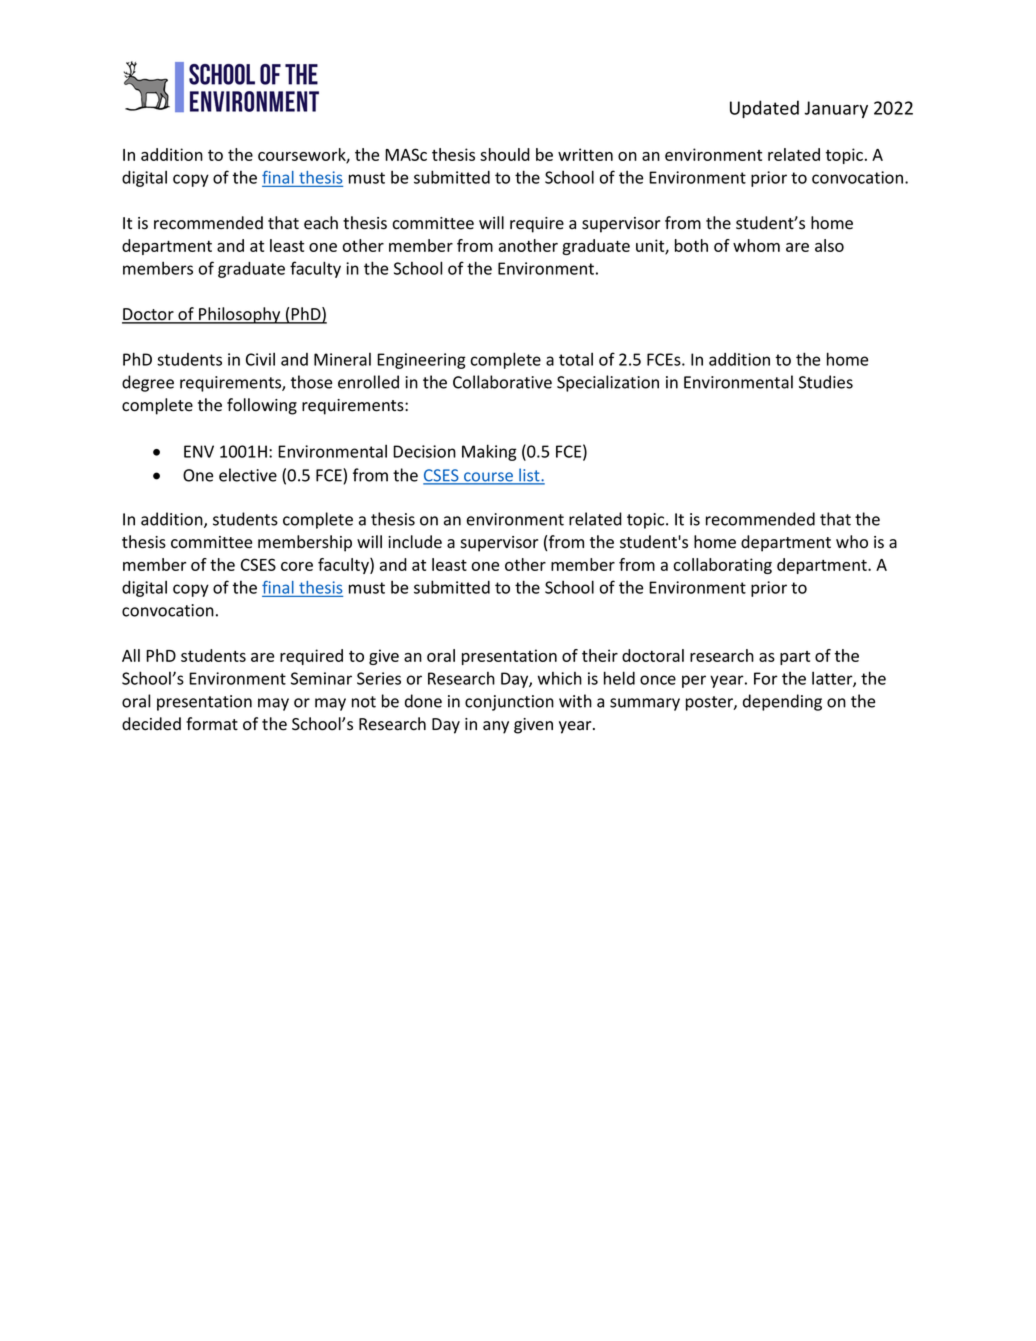 This document has width=1036, height=1341. Describe the element at coordinates (600, 655) in the document. I see `their` at that location.
